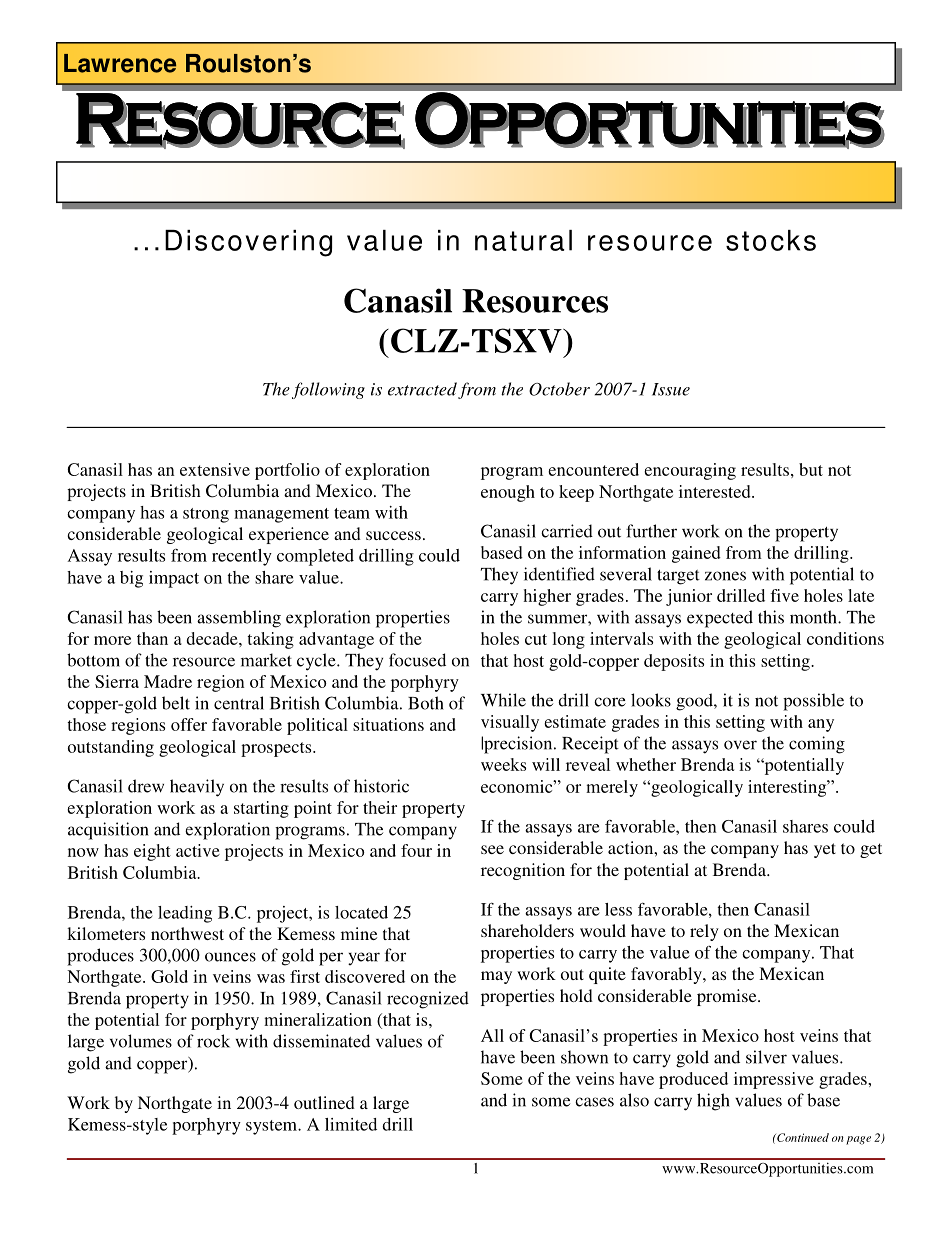  What do you see at coordinates (422, 389) in the document?
I see `extracted` at bounding box center [422, 389].
